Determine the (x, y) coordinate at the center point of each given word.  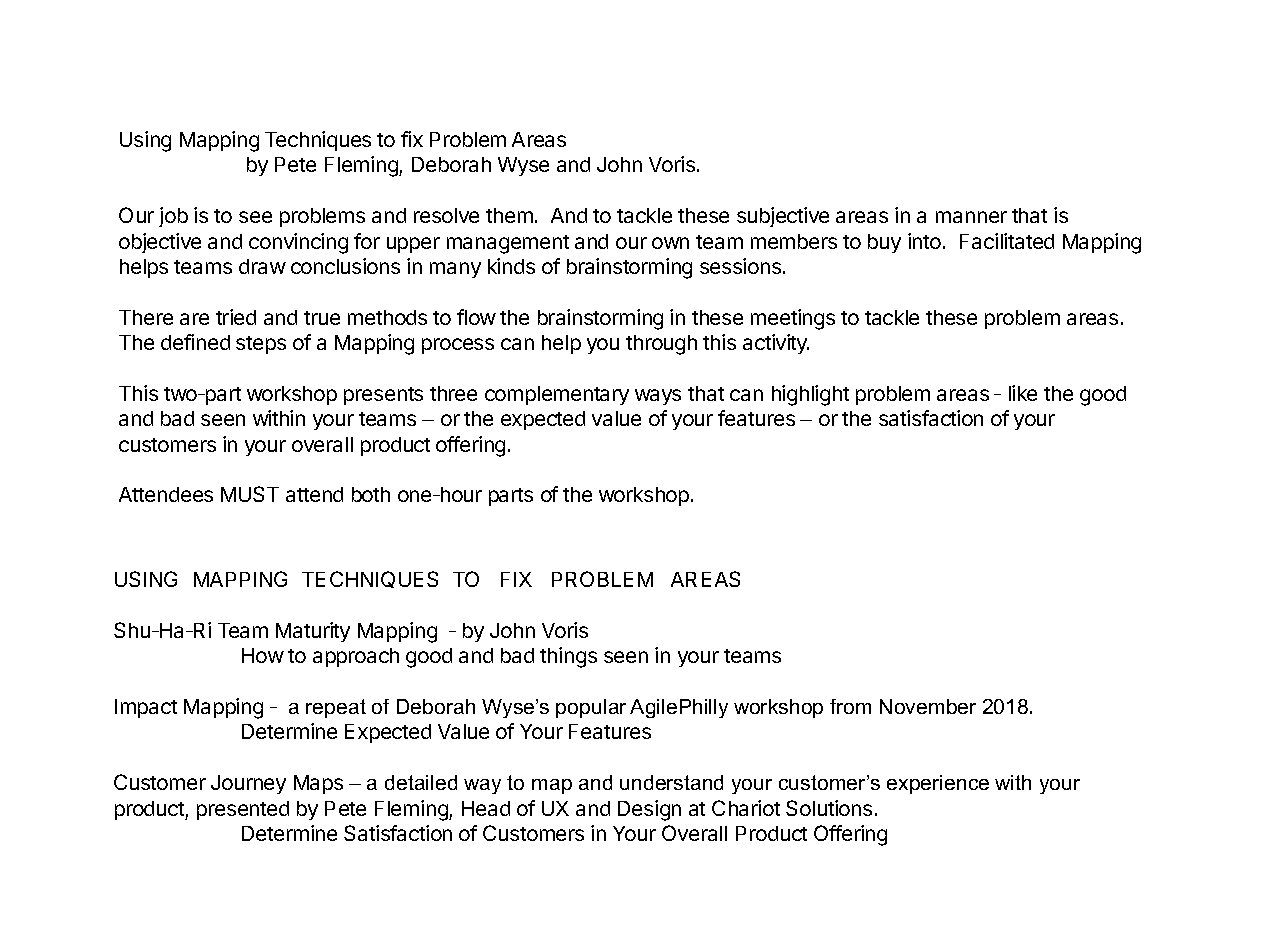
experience (938, 784)
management (508, 244)
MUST (250, 494)
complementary (557, 395)
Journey (248, 784)
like (1023, 393)
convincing (298, 243)
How (263, 655)
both (371, 494)
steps (261, 345)
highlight (810, 395)
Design (649, 810)
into (924, 241)
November (928, 706)
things (568, 657)
